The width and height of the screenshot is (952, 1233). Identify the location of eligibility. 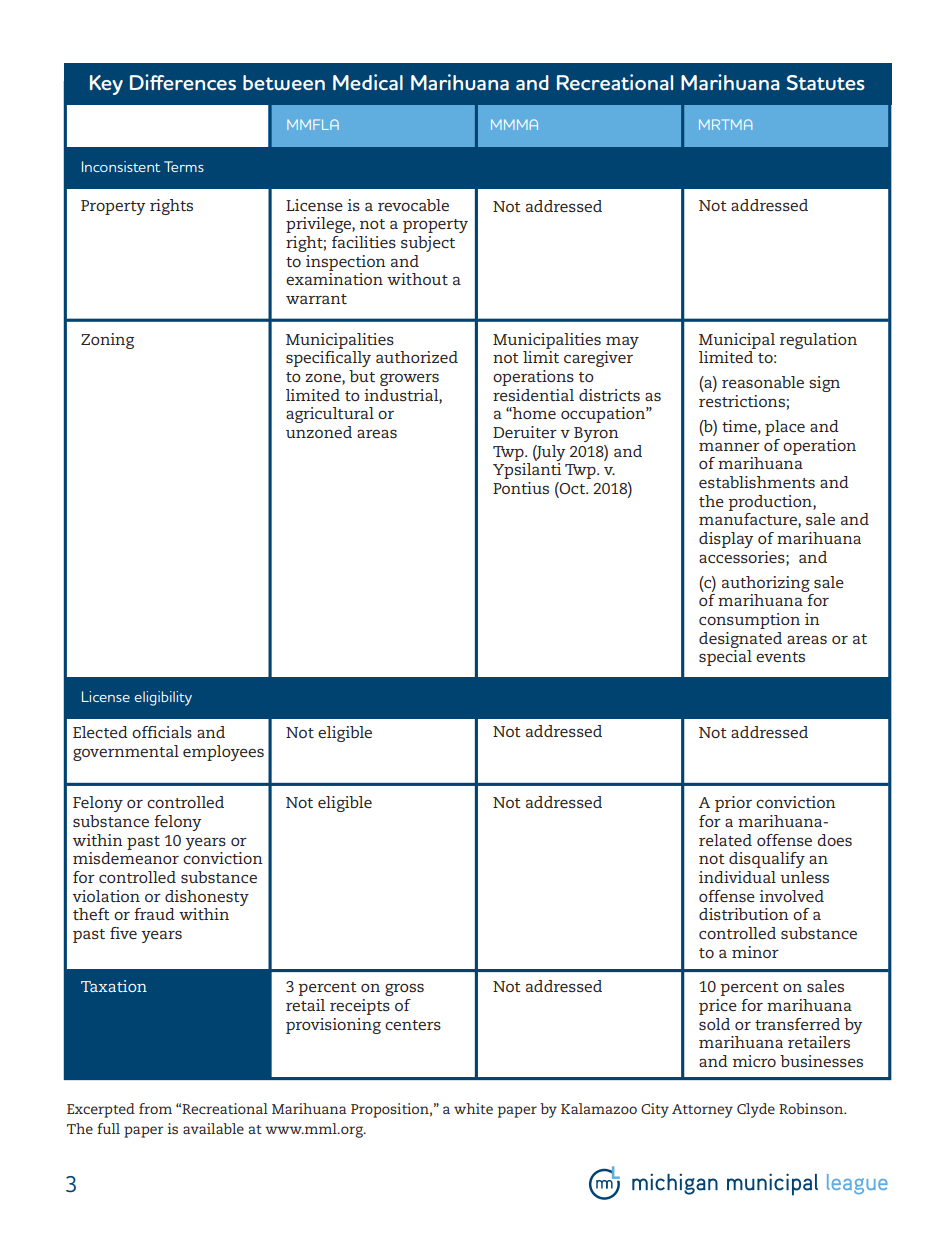
(163, 698).
